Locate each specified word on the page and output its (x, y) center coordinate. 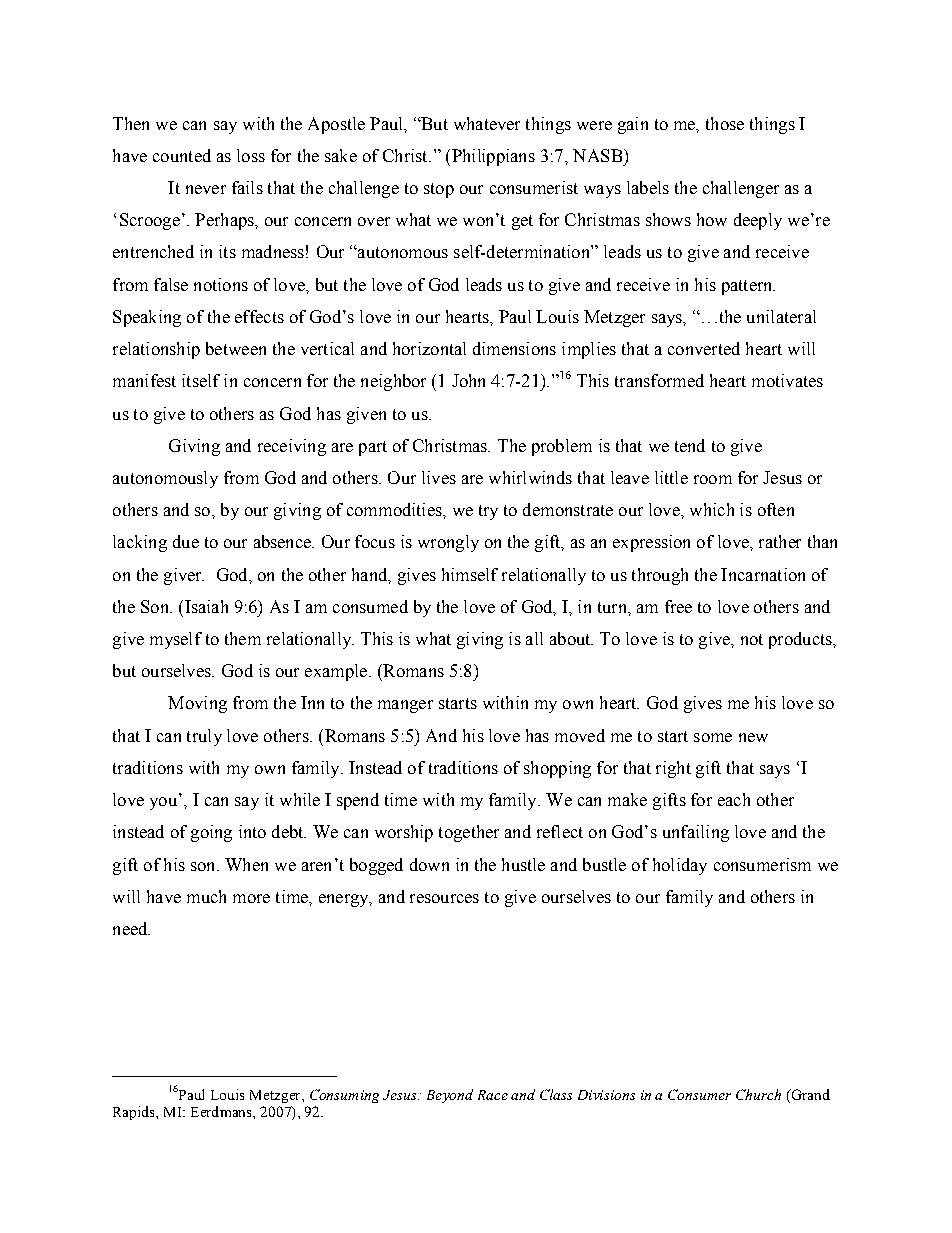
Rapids (135, 1113)
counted (182, 155)
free (678, 606)
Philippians (492, 157)
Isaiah (206, 606)
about (571, 638)
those (725, 123)
